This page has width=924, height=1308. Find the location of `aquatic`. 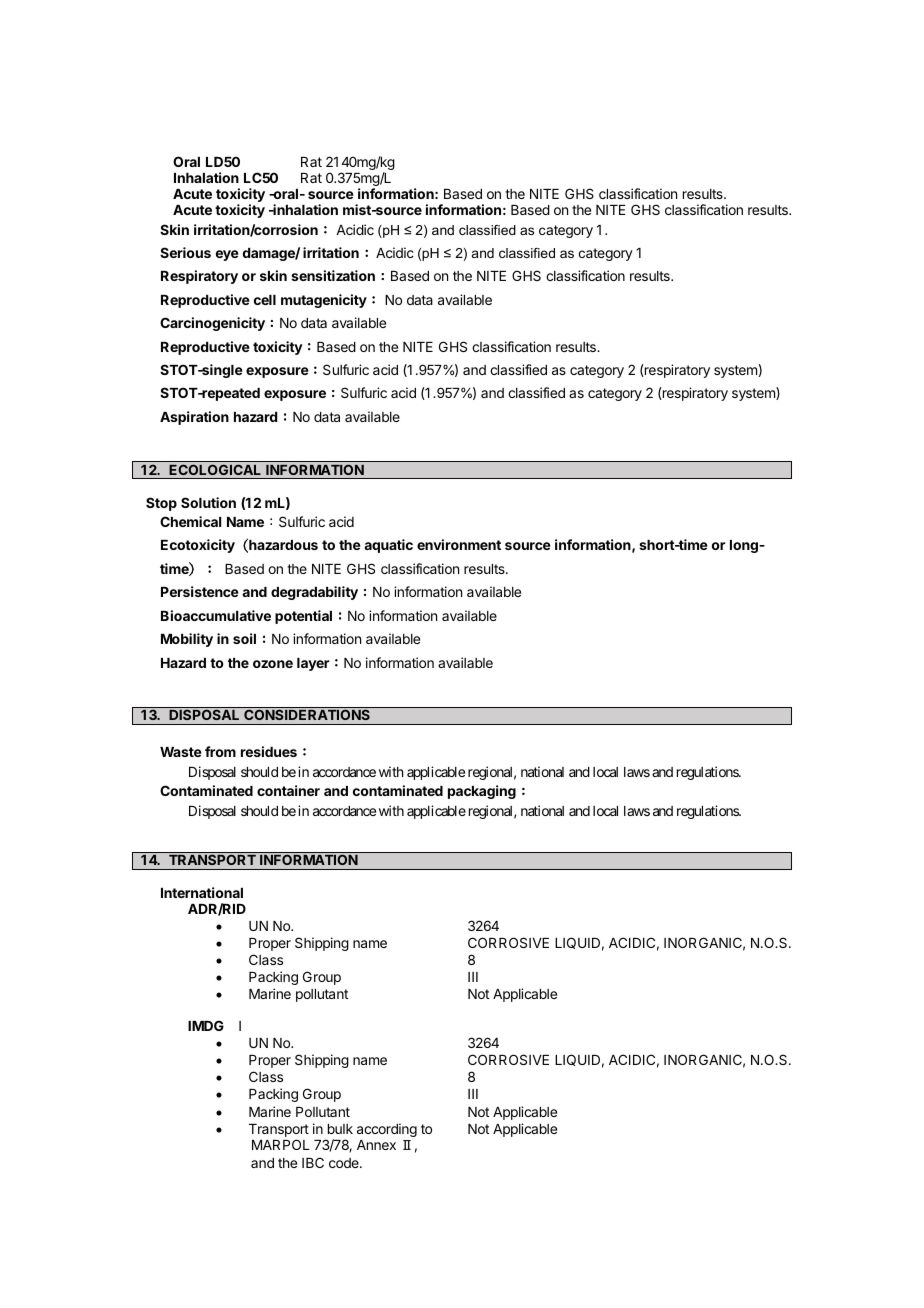

aquatic is located at coordinates (388, 546).
